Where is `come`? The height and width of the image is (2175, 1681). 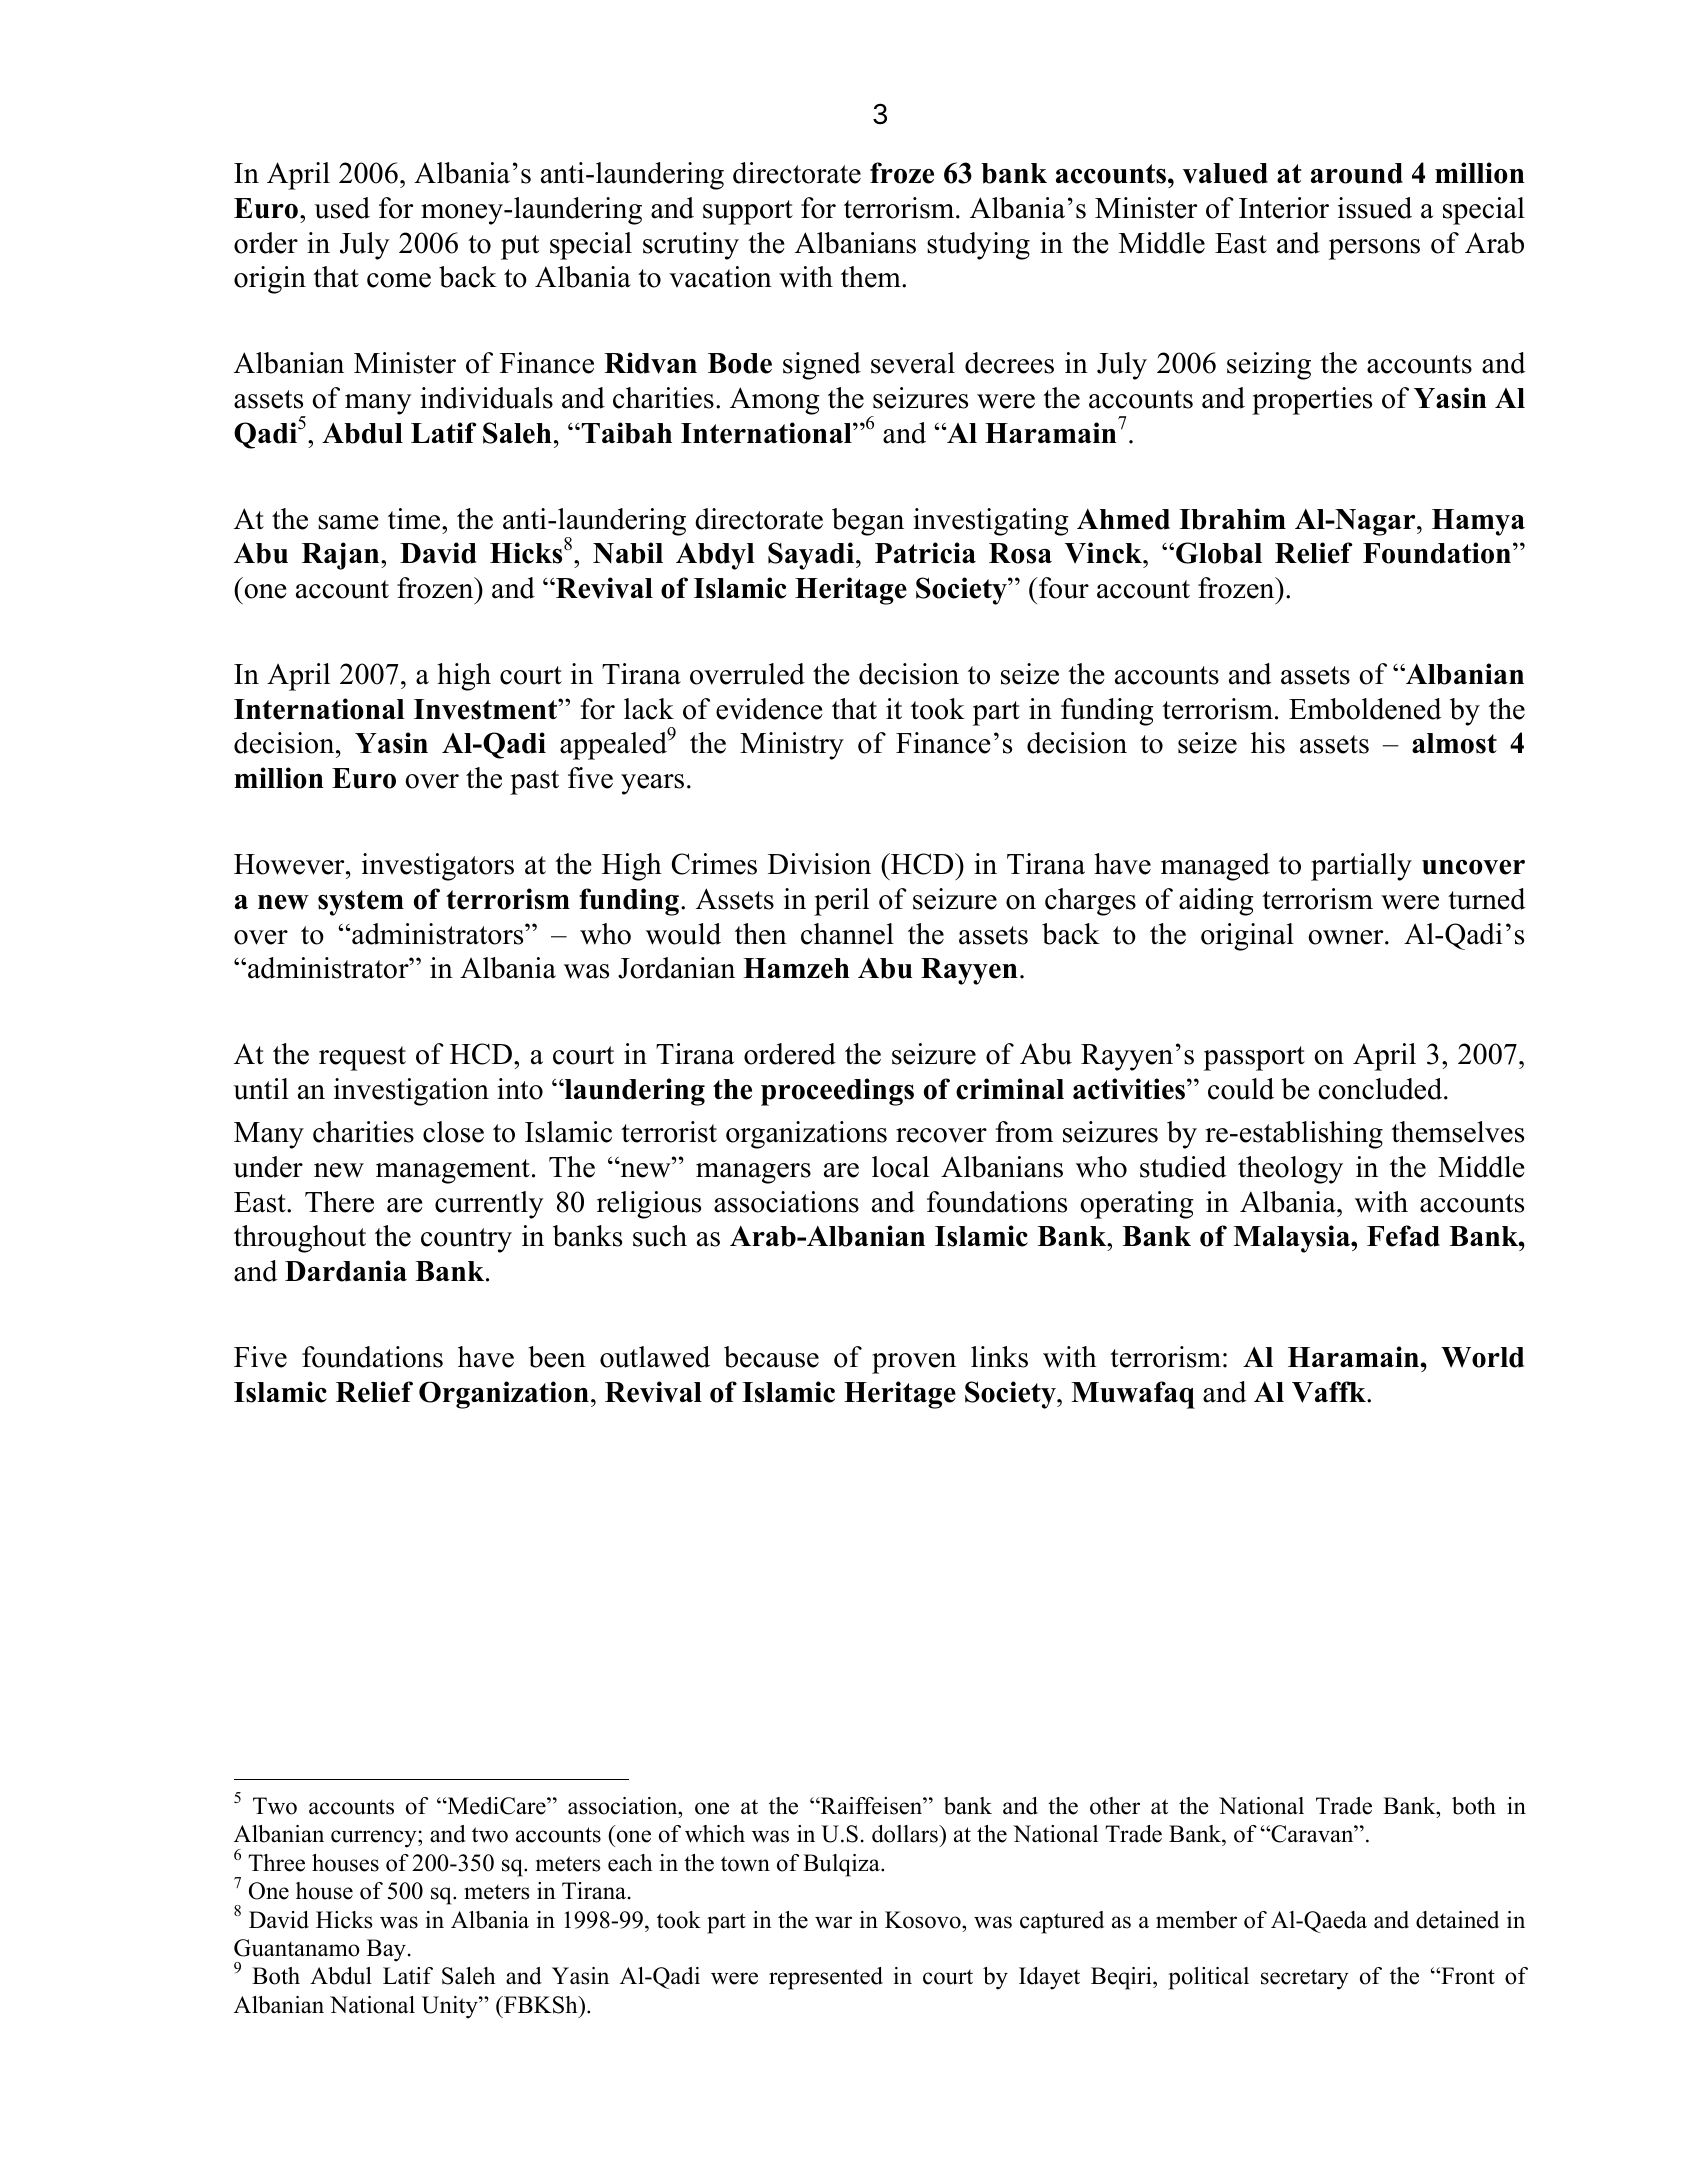 come is located at coordinates (399, 280).
